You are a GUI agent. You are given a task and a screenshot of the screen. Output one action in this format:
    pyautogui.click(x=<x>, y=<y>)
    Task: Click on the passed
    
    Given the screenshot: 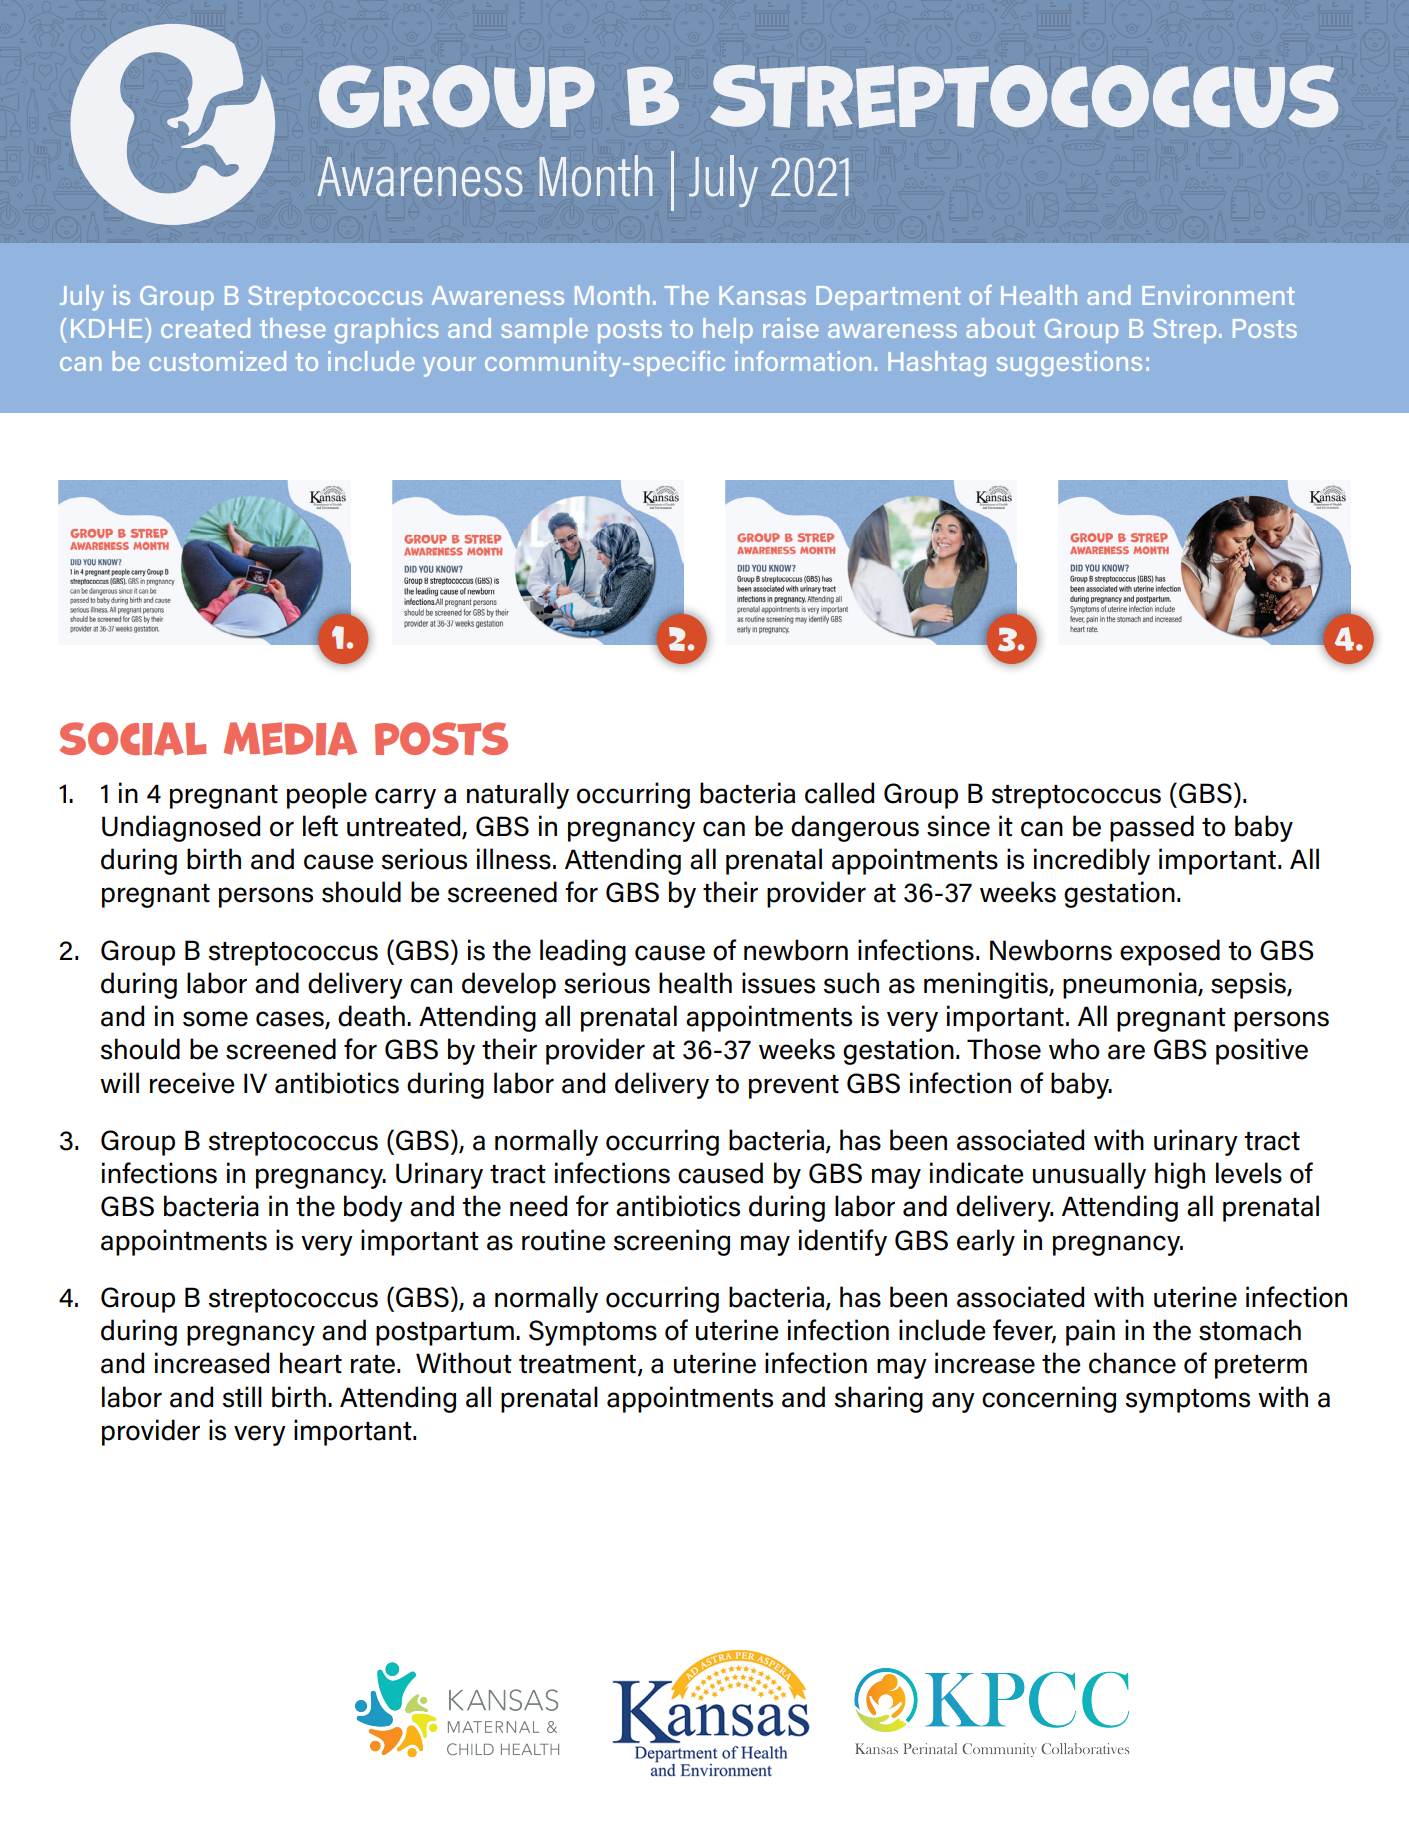 What is the action you would take?
    pyautogui.click(x=1152, y=828)
